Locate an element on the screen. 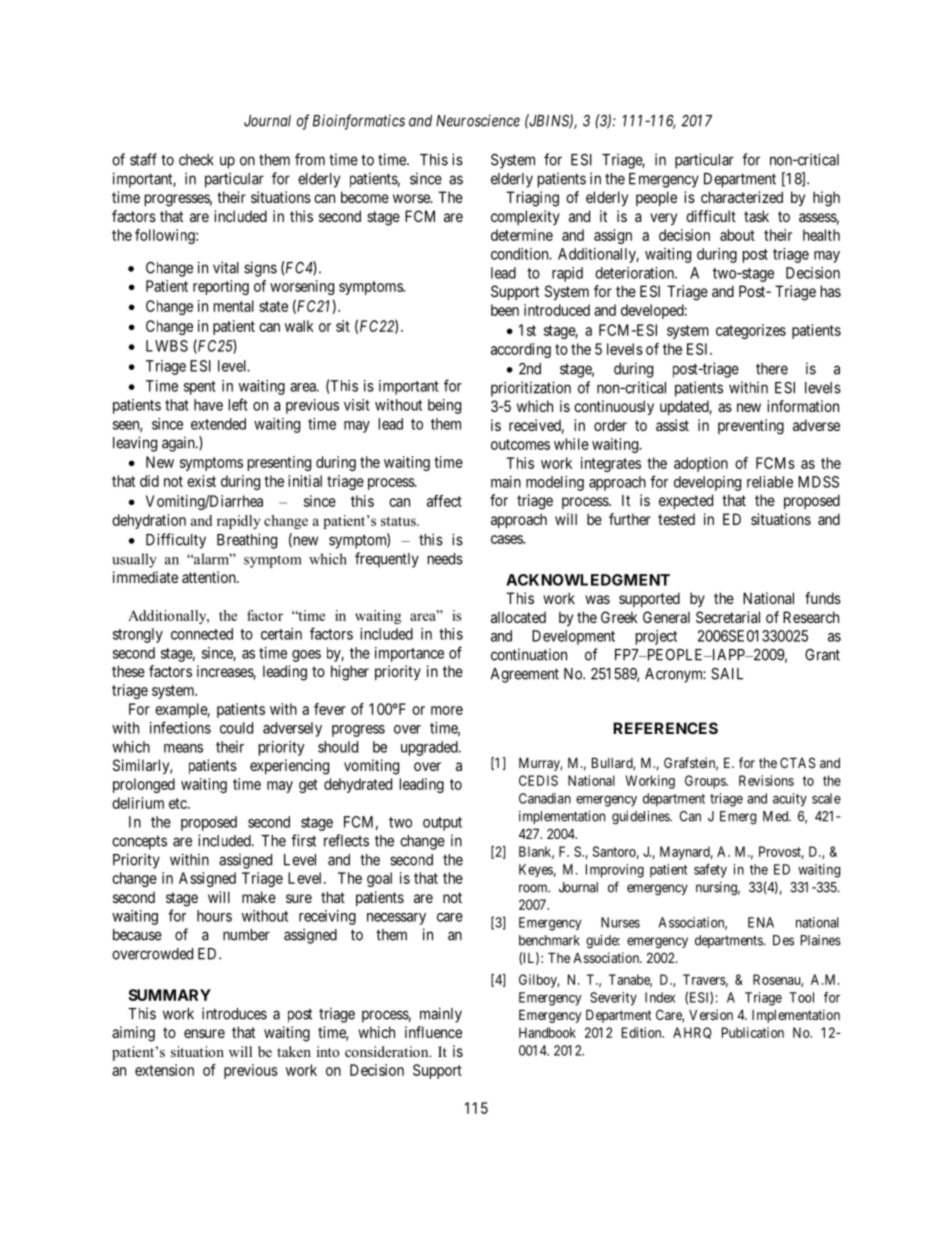  outcomes is located at coordinates (520, 444).
